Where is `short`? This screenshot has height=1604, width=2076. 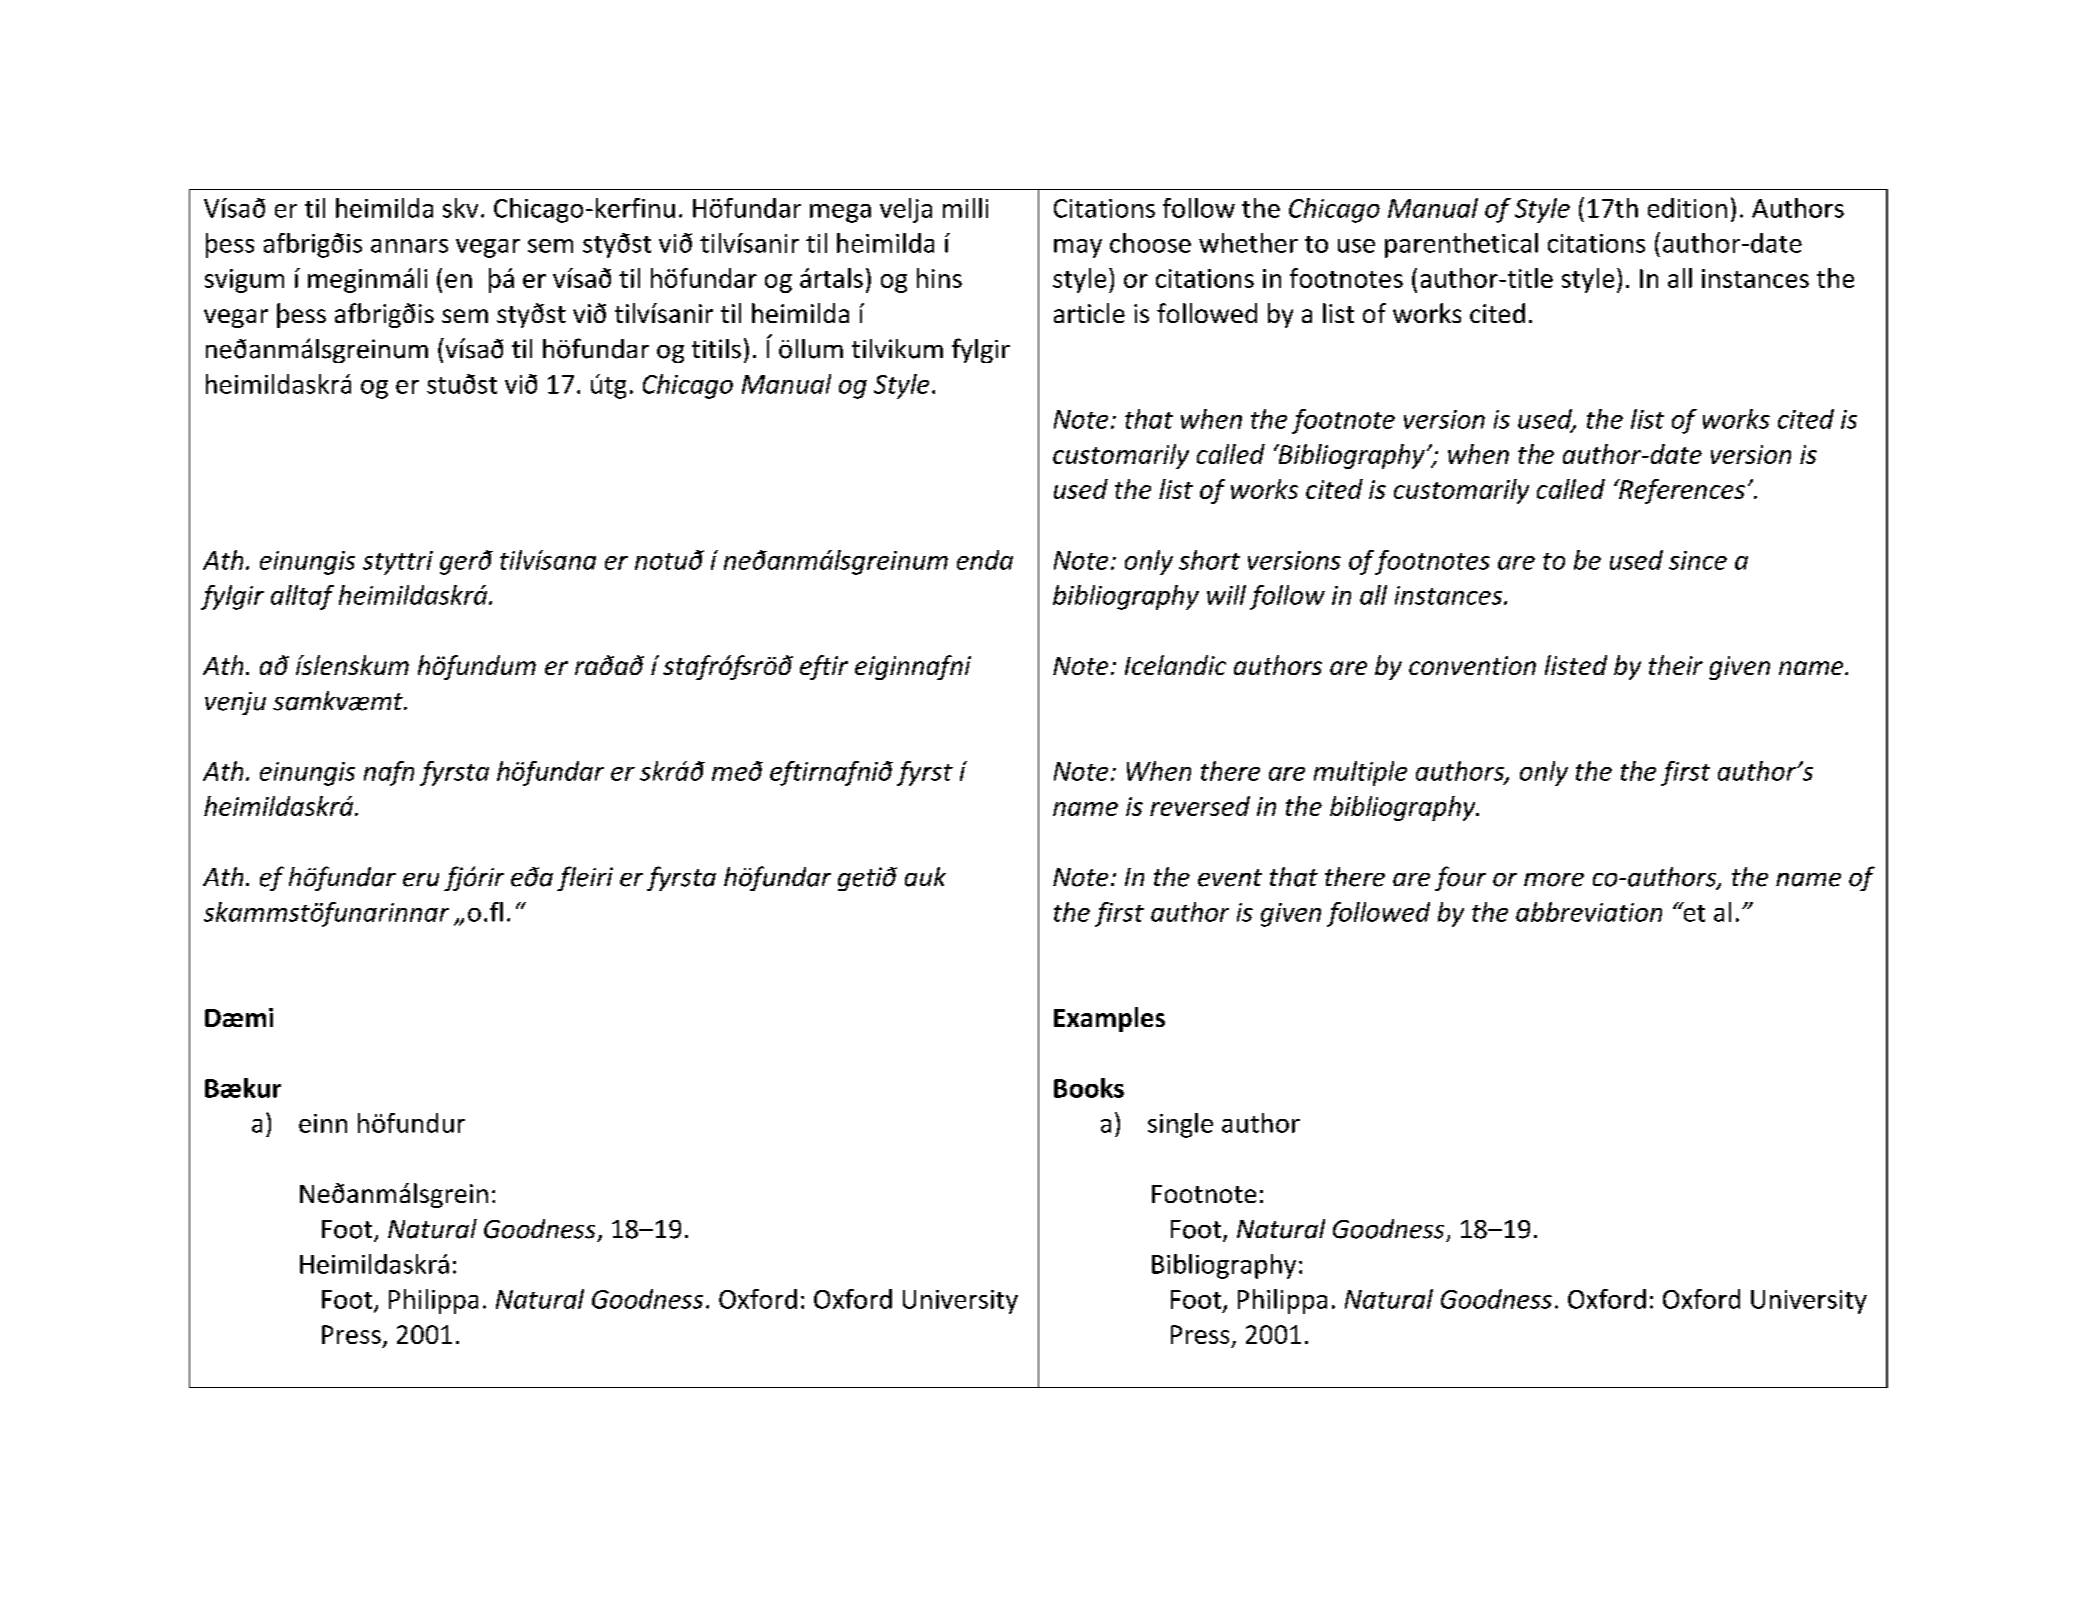 short is located at coordinates (1209, 560).
